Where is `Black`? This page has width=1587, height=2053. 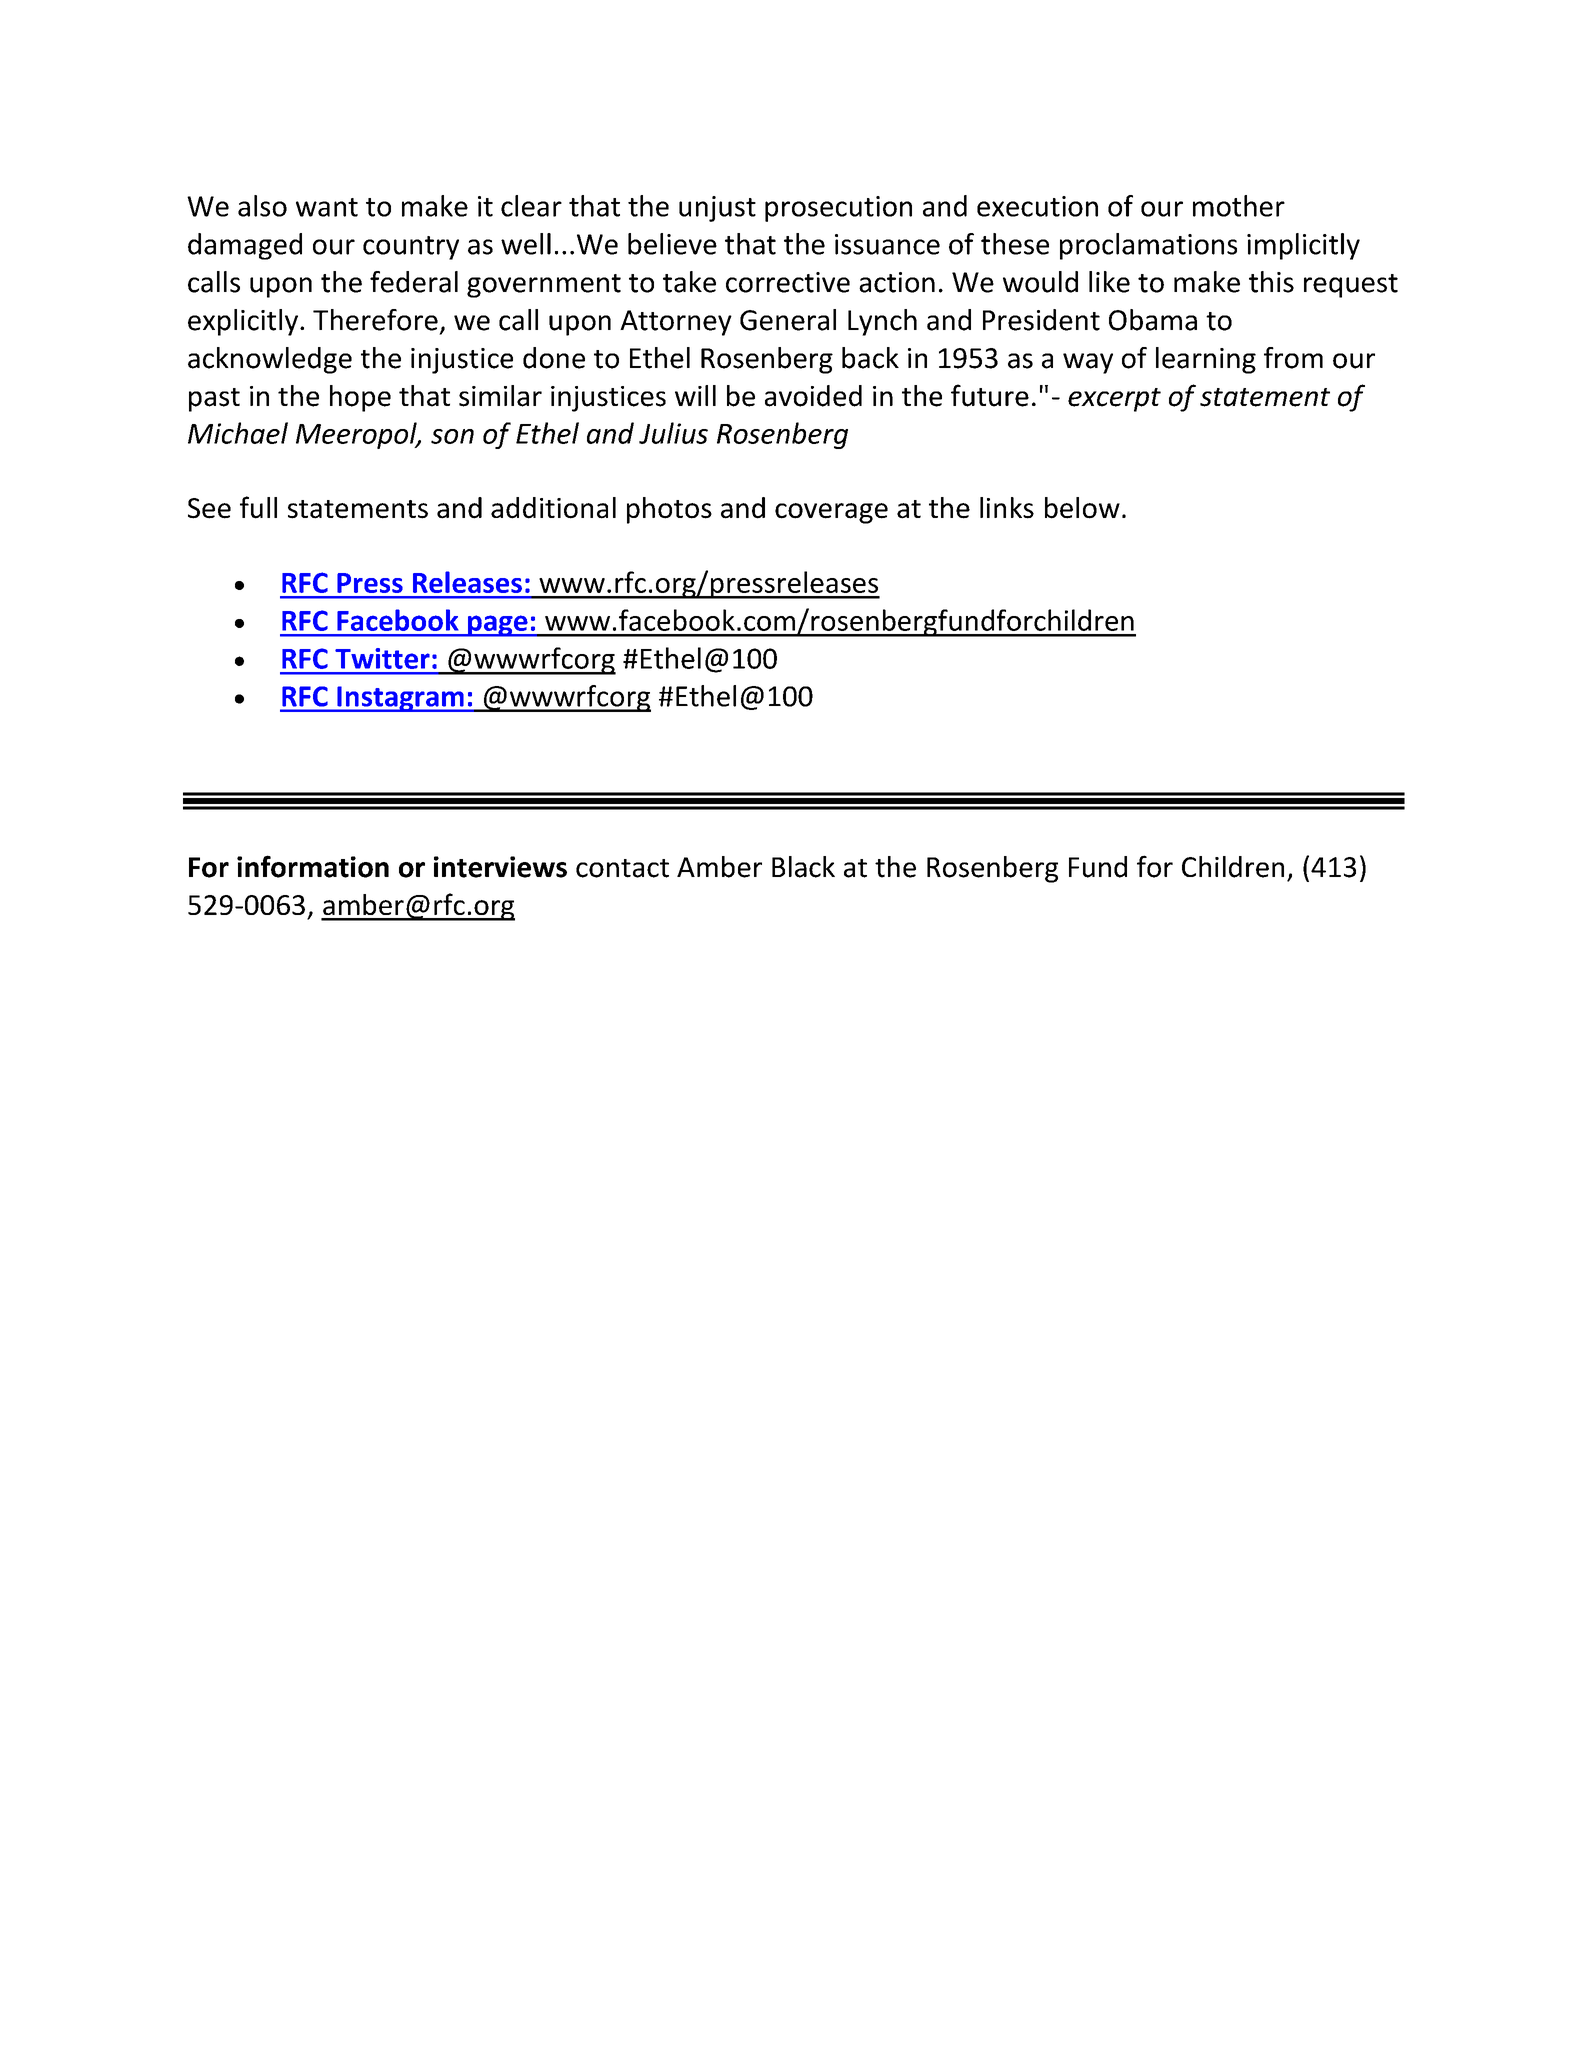
Black is located at coordinates (803, 867).
